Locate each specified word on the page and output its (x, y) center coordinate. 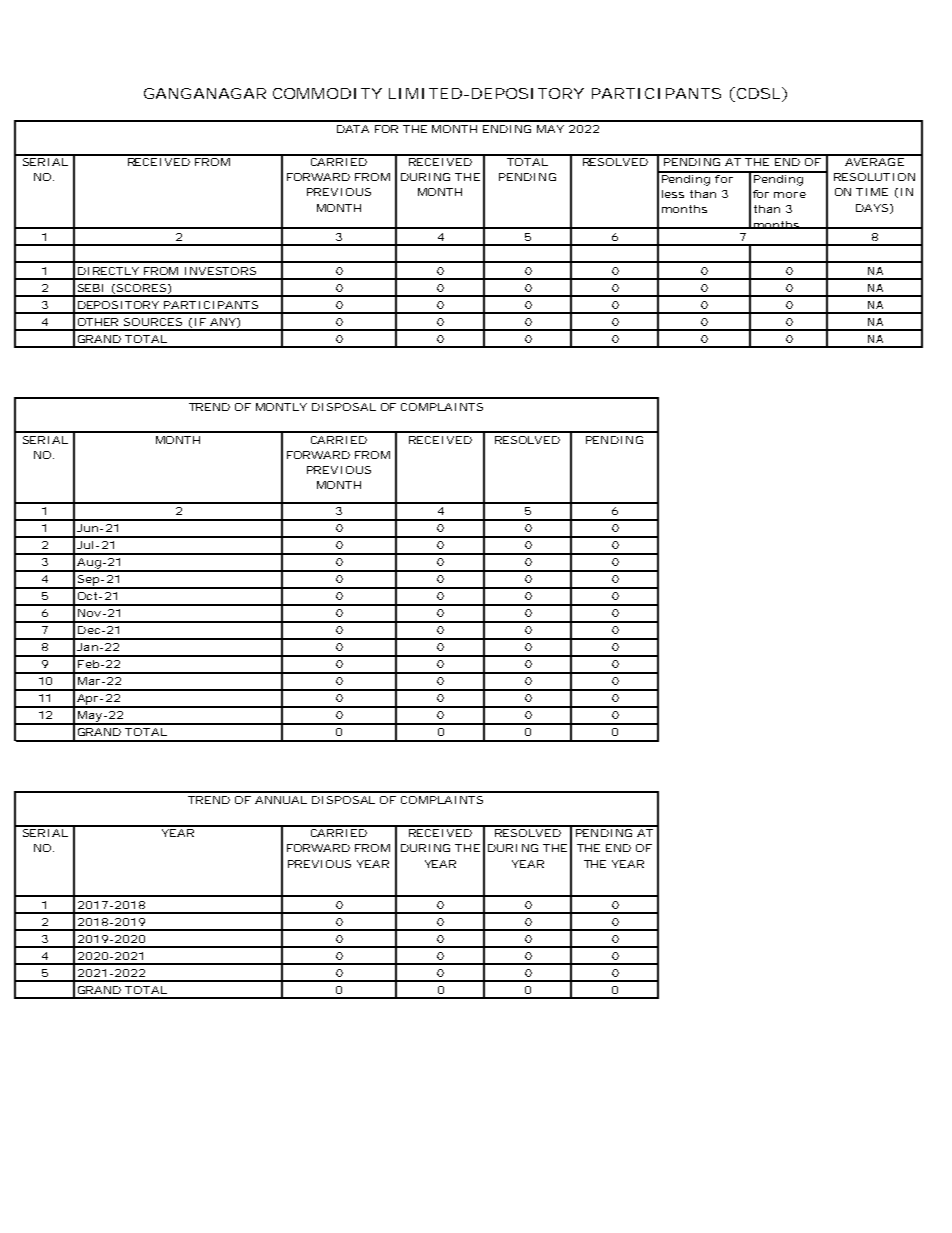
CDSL (757, 94)
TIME (872, 192)
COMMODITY (327, 93)
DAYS (872, 208)
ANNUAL (281, 800)
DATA (353, 129)
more (790, 195)
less (673, 194)
